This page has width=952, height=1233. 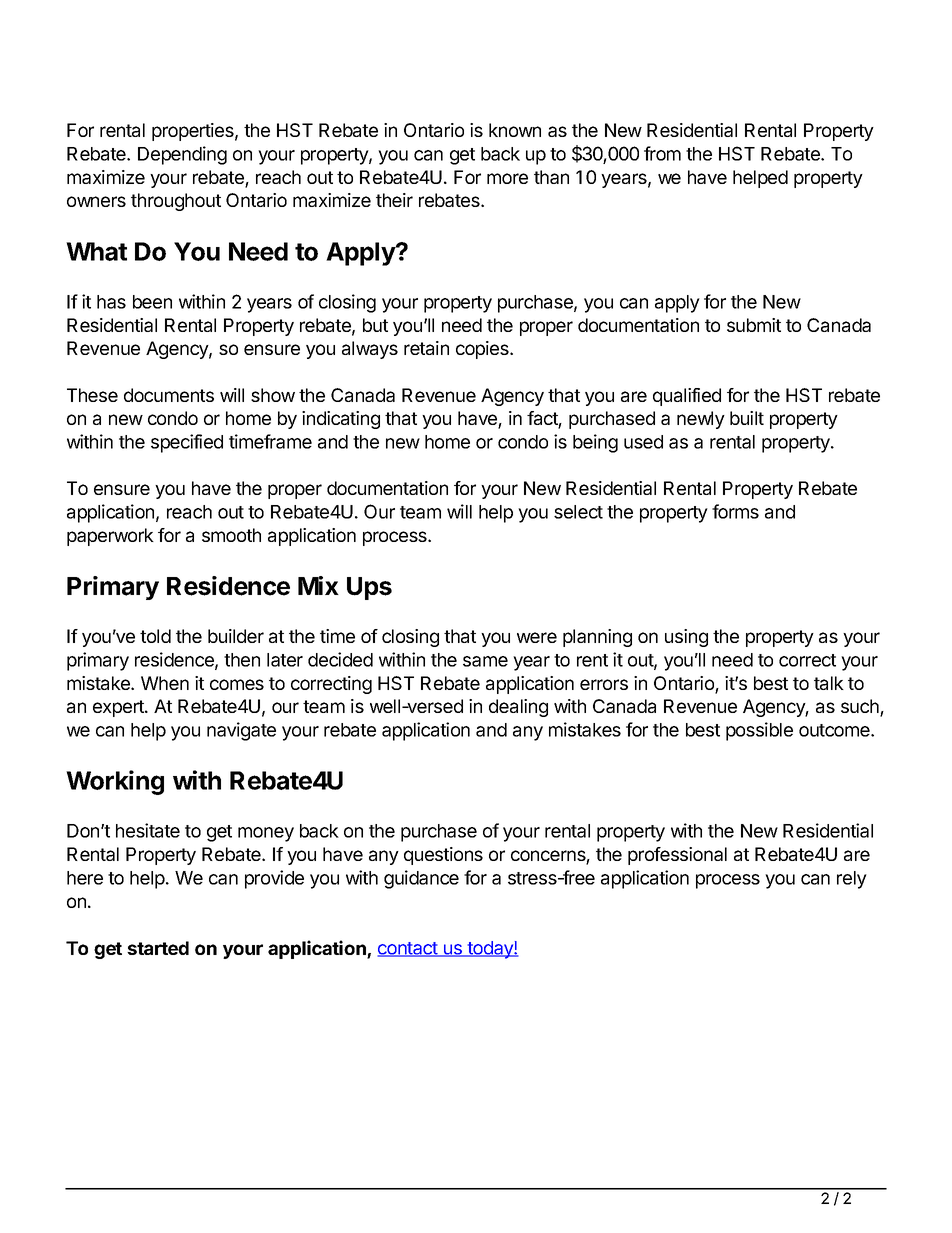 I want to click on more, so click(x=507, y=178).
